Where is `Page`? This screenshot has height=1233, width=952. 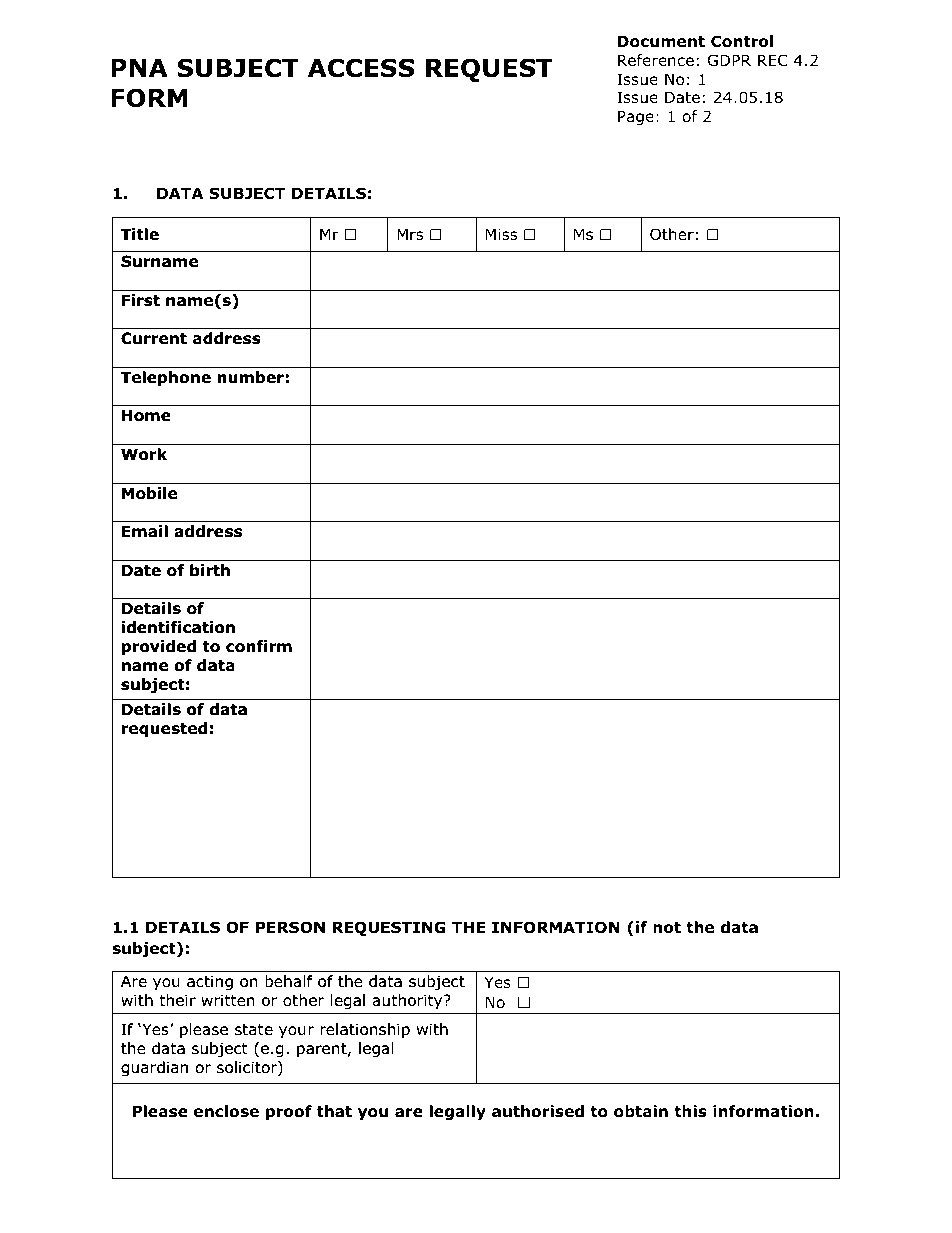
Page is located at coordinates (636, 117).
